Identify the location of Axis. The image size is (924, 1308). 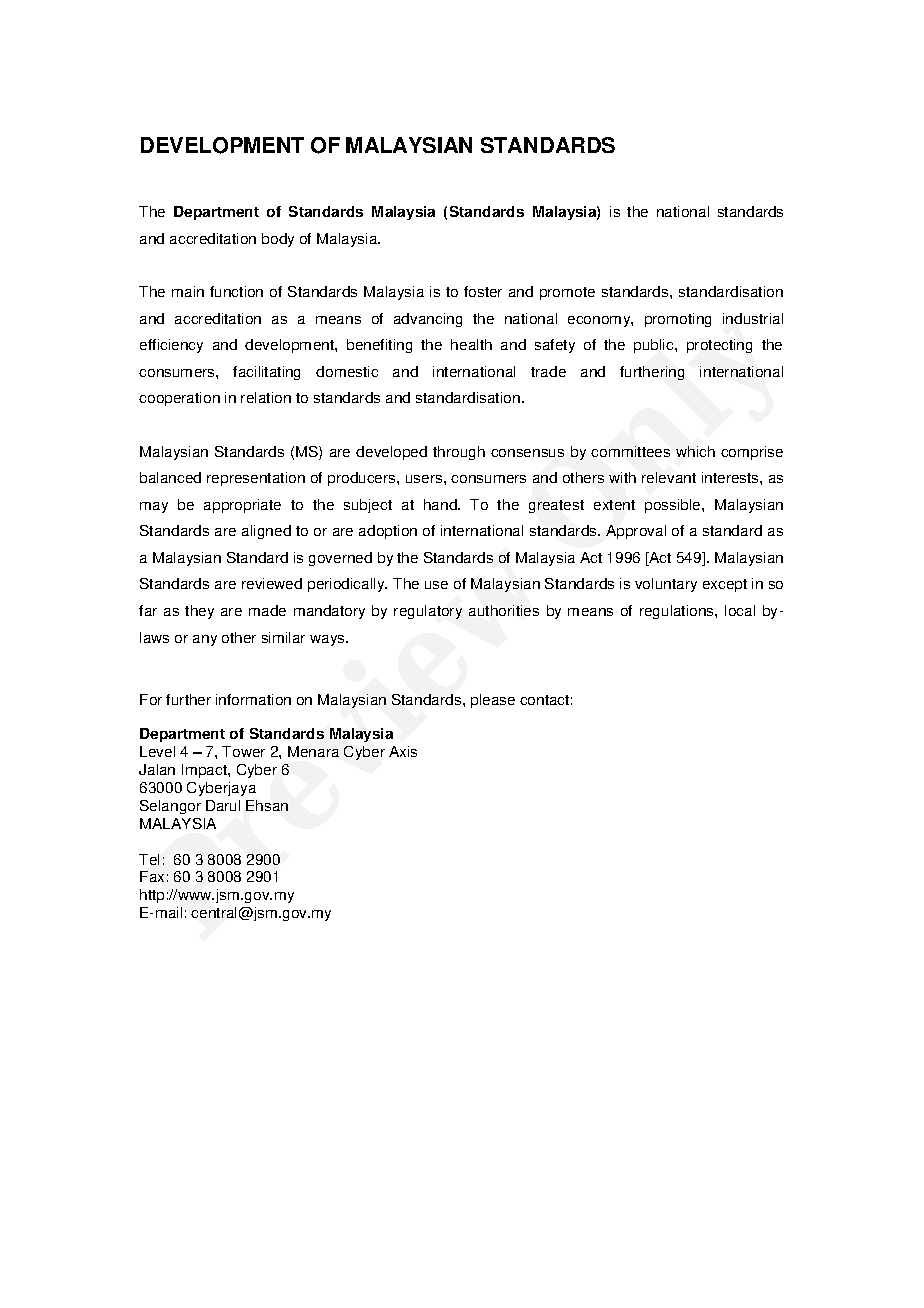
(403, 751).
